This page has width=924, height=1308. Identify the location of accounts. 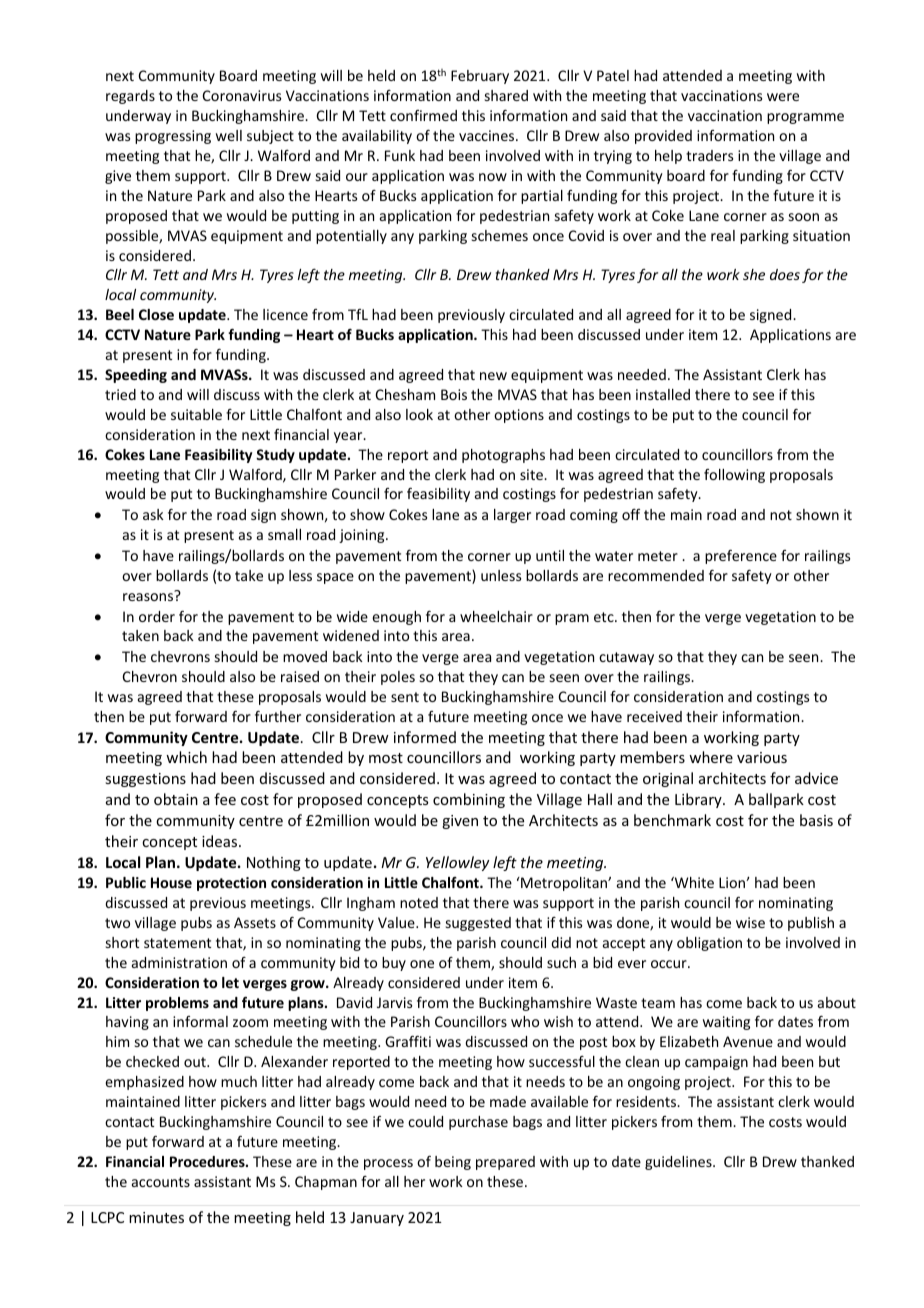
(161, 1182).
